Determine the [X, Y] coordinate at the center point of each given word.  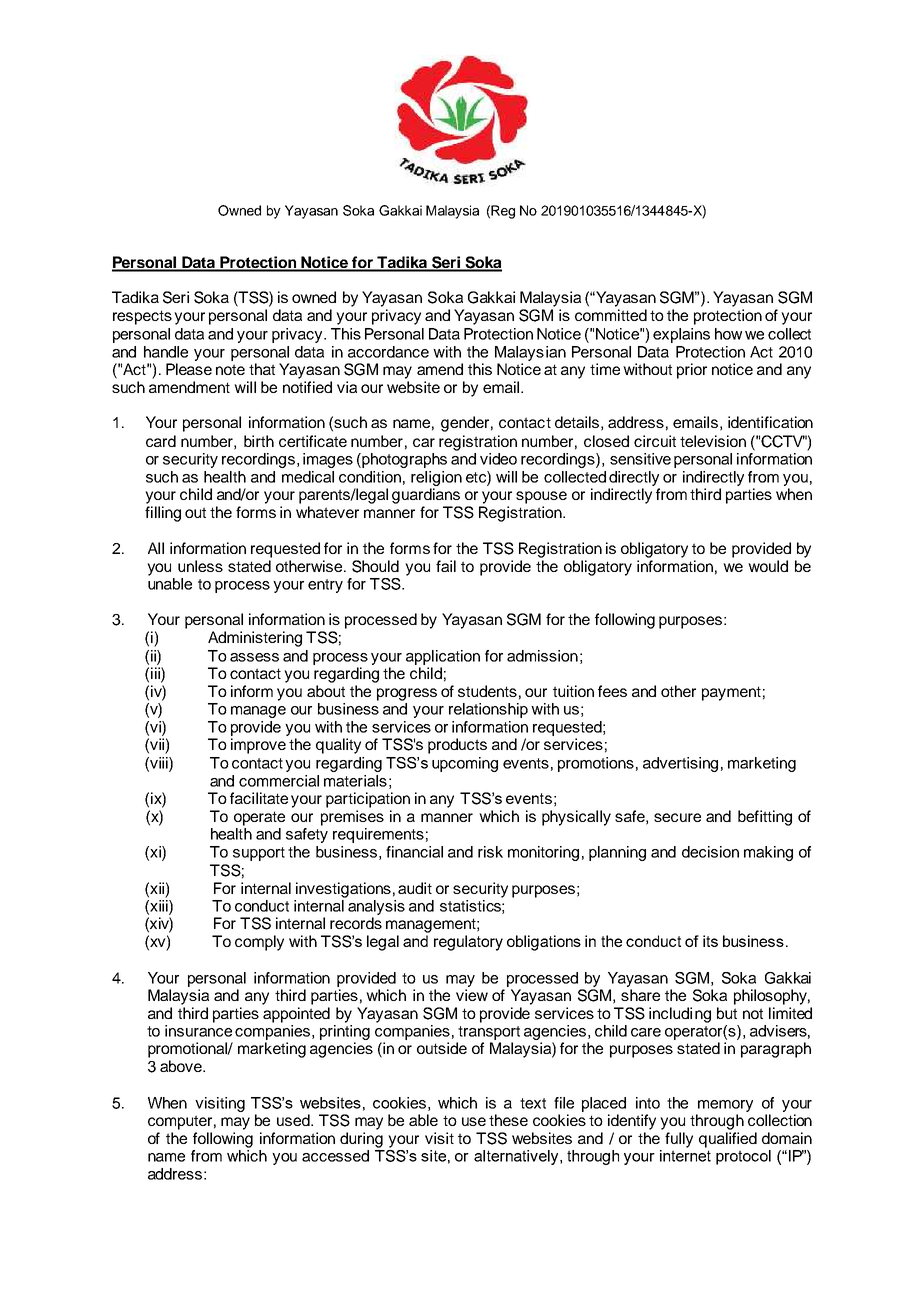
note [230, 369]
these [508, 1120]
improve [258, 746]
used [294, 1120]
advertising [680, 764]
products [457, 746]
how [728, 334]
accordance [388, 352]
